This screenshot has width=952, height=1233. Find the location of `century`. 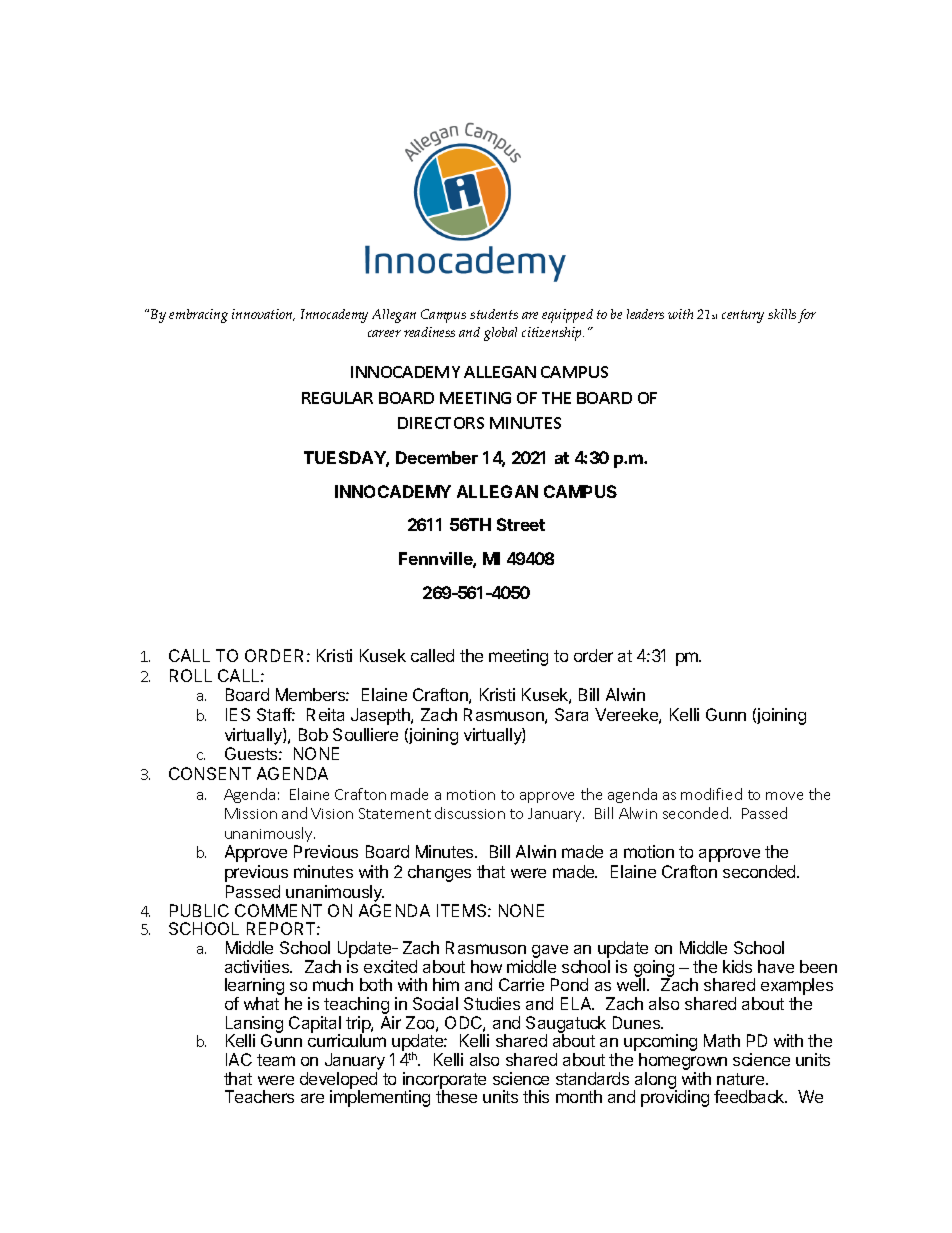

century is located at coordinates (743, 316).
